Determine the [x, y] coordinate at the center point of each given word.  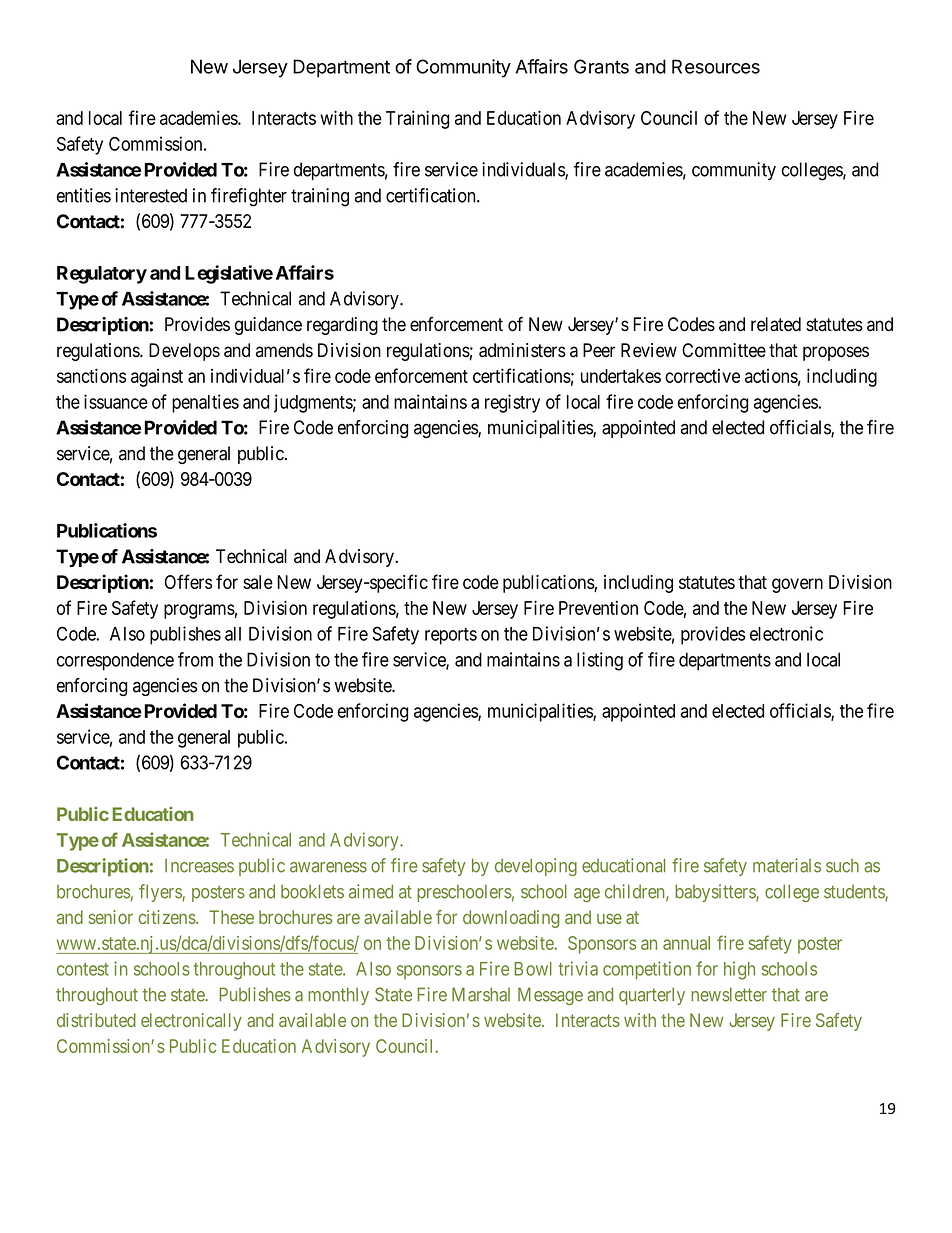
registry [512, 403]
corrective [702, 376]
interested [151, 195]
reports [451, 636]
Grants [601, 66]
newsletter [729, 994]
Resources [716, 66]
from [195, 659]
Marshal [481, 994]
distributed [96, 1020]
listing [600, 661]
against [157, 378]
